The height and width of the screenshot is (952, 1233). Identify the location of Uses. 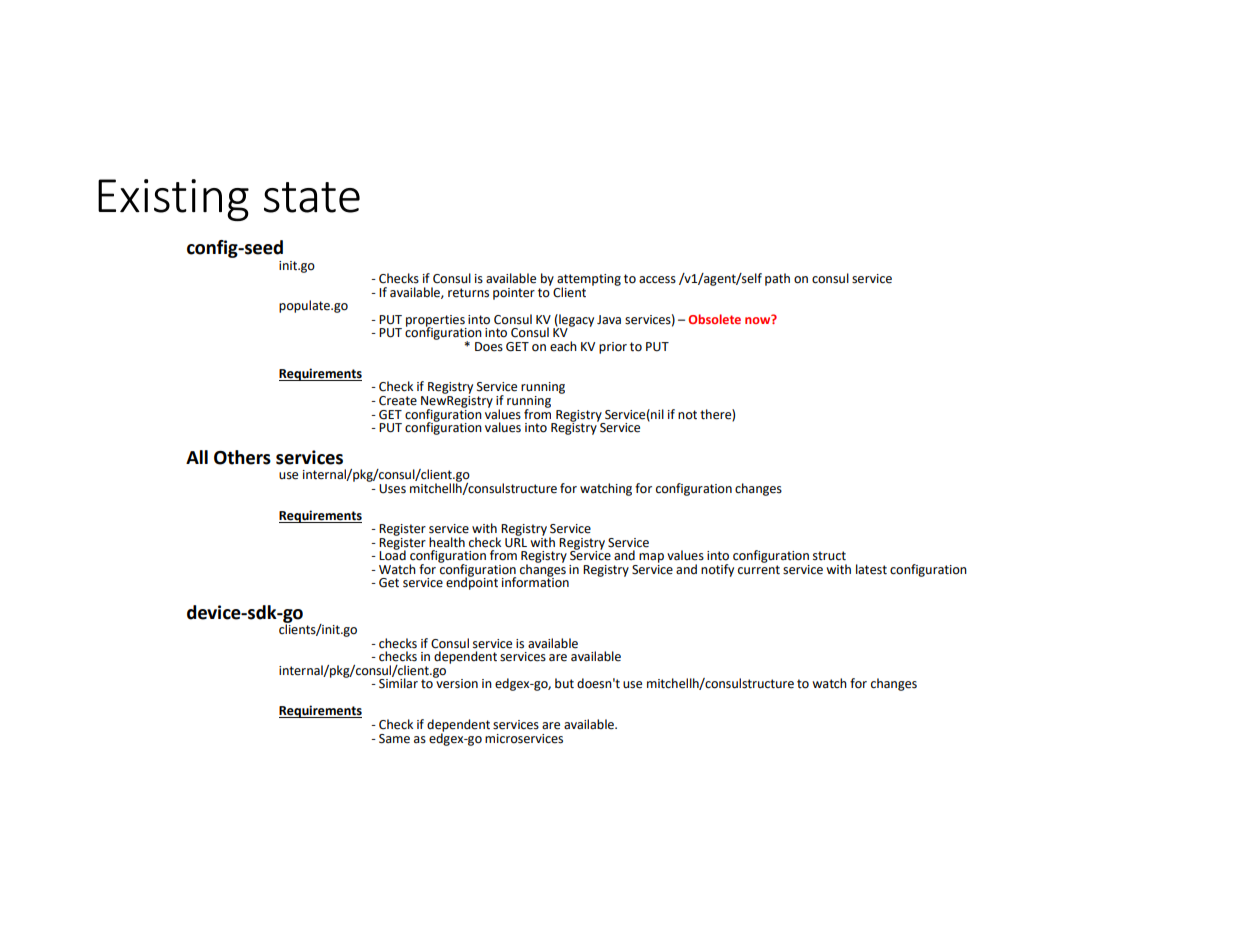
(392, 489).
